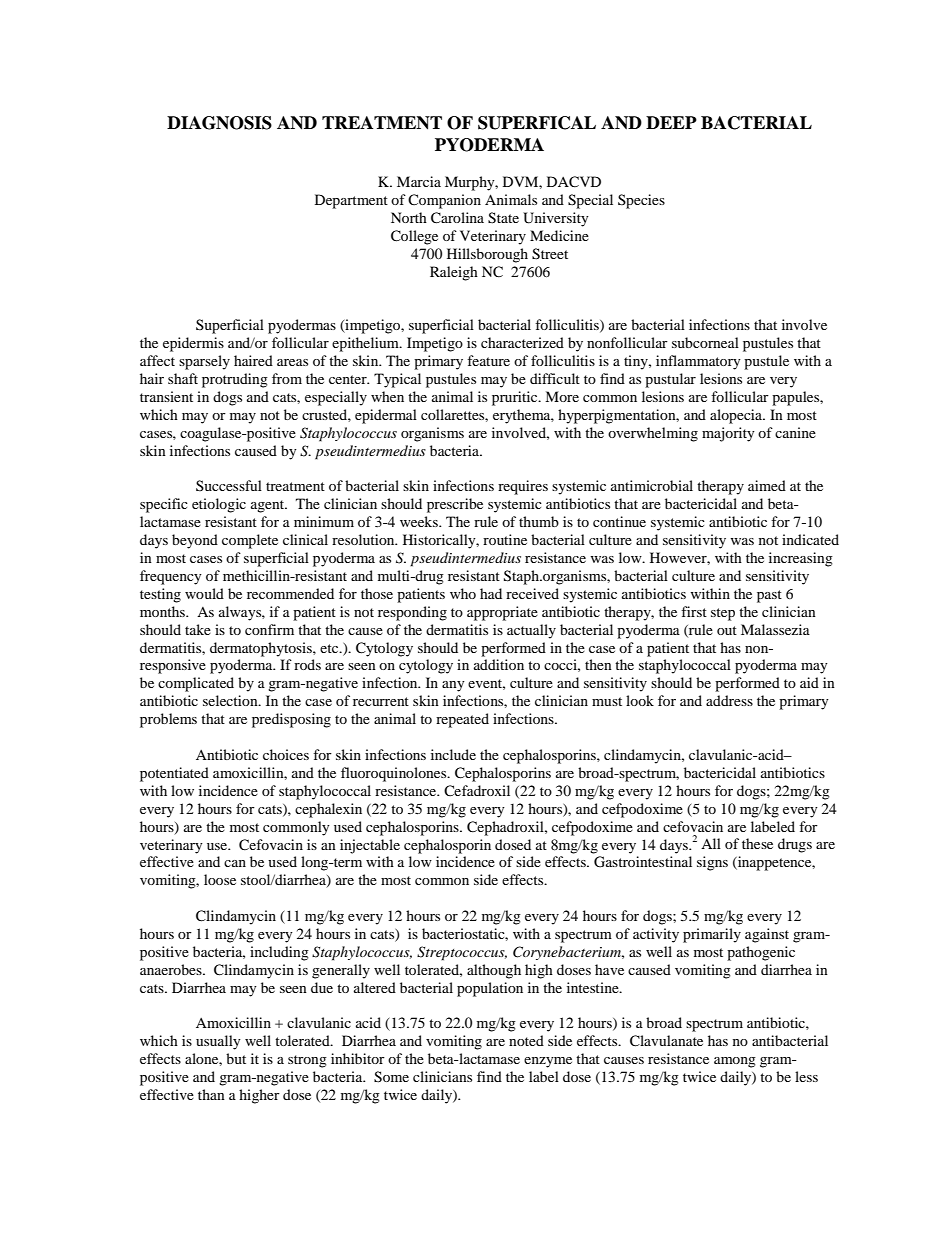  I want to click on loose, so click(220, 879).
